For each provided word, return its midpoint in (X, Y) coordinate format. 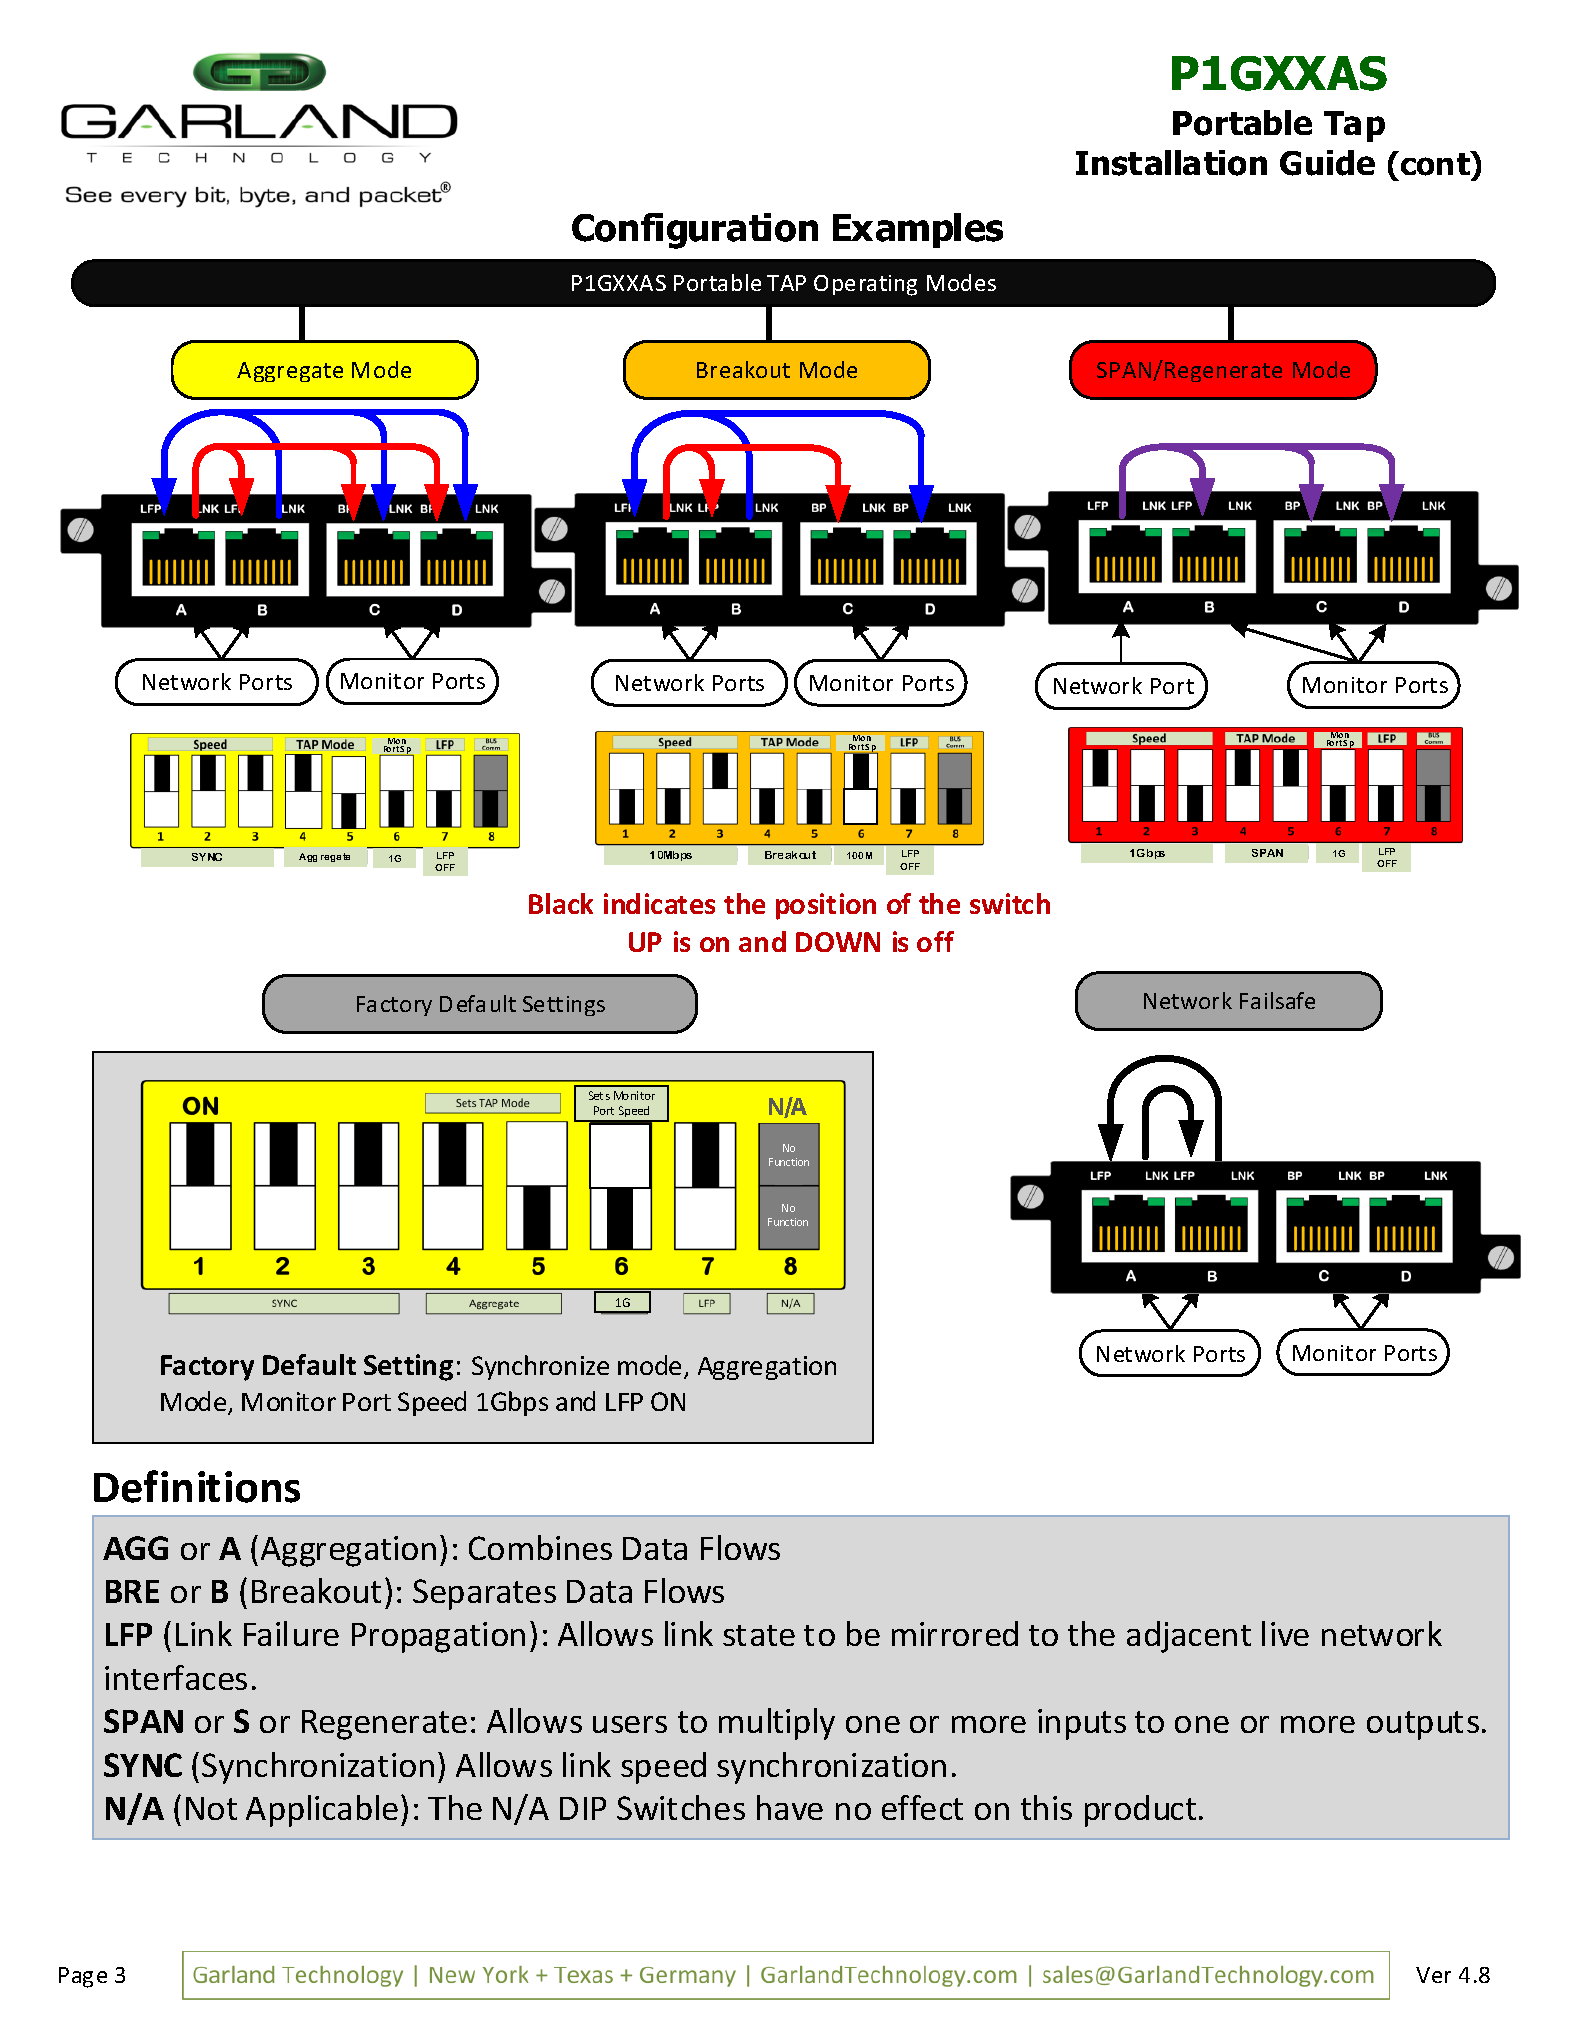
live (1285, 1633)
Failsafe (1277, 1000)
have (790, 1807)
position (826, 906)
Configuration (695, 231)
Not (211, 1808)
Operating (865, 285)
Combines (540, 1547)
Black (561, 903)
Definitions (197, 1486)
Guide (1327, 163)
